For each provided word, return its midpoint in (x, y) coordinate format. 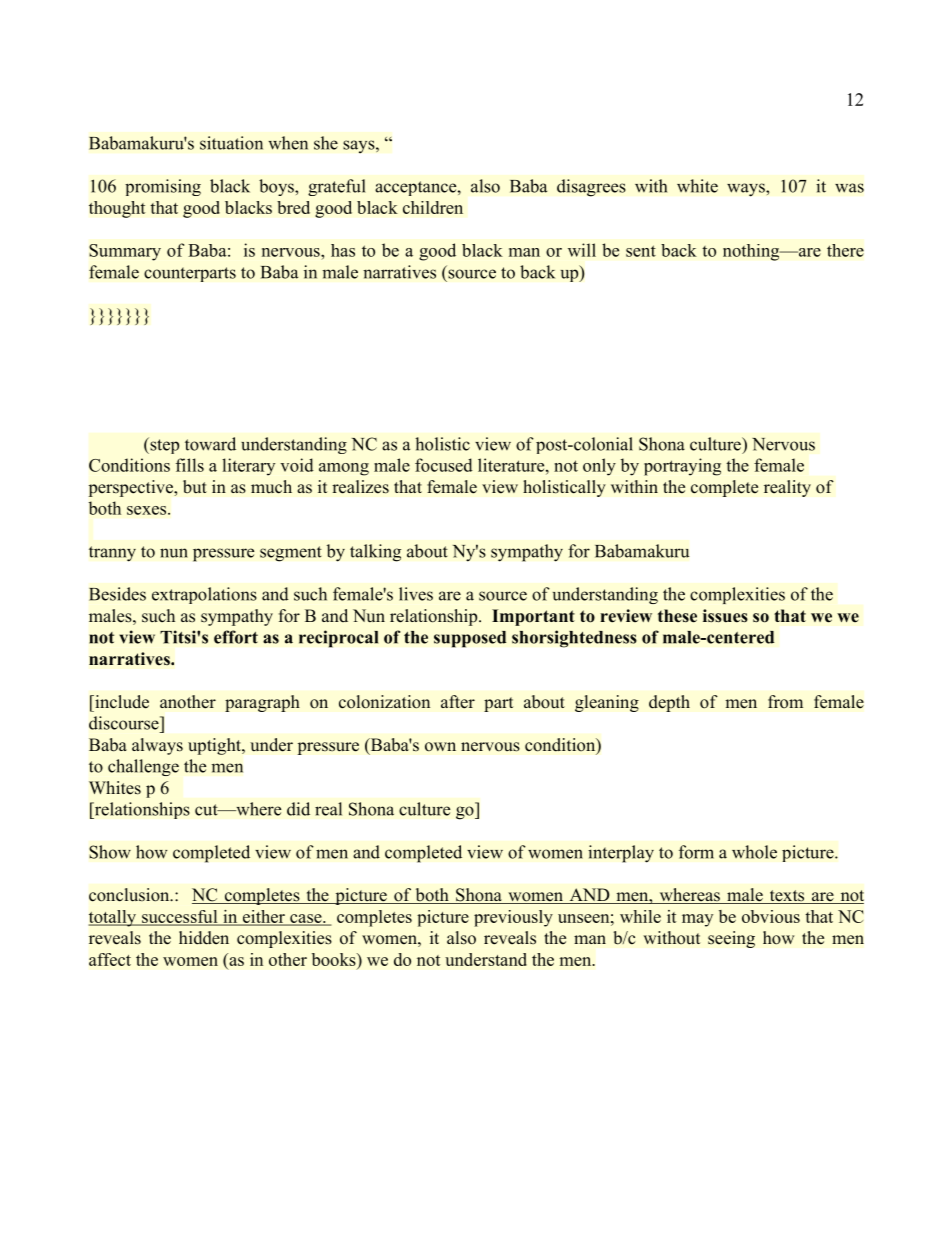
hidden (204, 938)
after (458, 702)
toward (210, 444)
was (849, 188)
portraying (682, 467)
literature (512, 465)
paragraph (262, 703)
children (433, 207)
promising (163, 187)
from (785, 701)
